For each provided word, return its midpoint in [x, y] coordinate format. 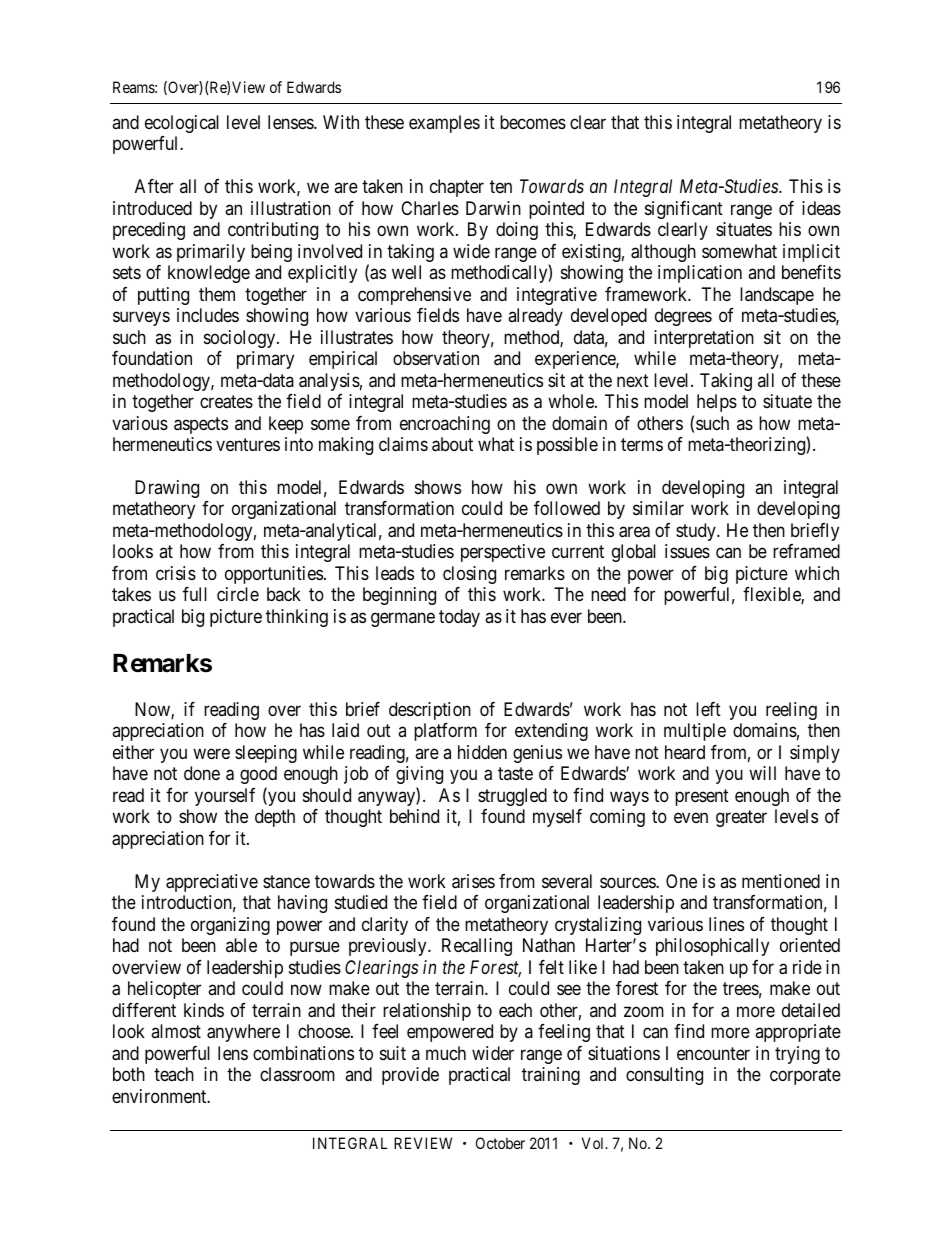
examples [444, 124]
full [195, 594]
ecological [182, 124]
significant [684, 210]
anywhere [243, 1033]
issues [687, 551]
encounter [713, 1053]
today [459, 618]
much [446, 1053]
